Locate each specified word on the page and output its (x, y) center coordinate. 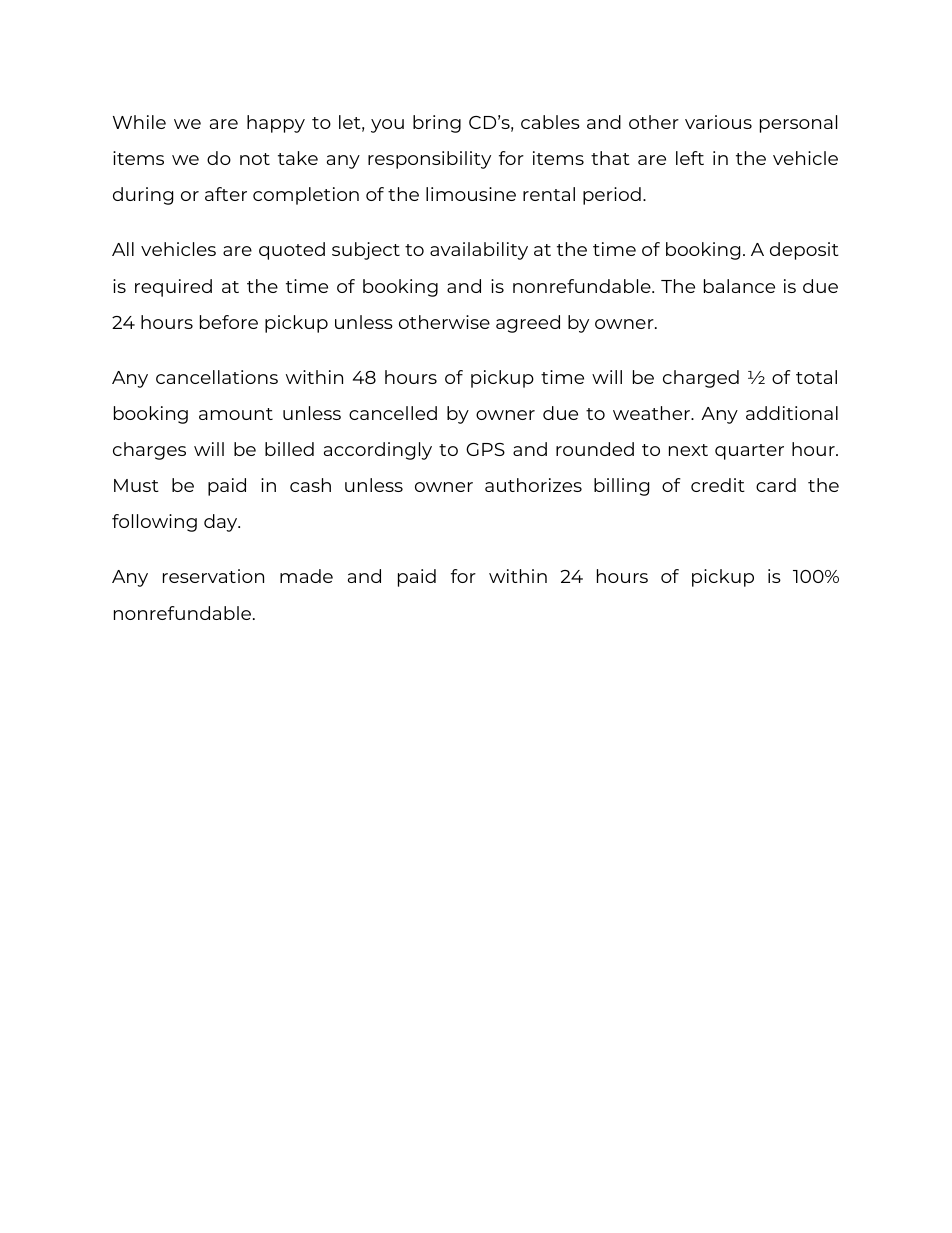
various (718, 122)
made (306, 576)
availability (479, 251)
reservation (213, 576)
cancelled (393, 413)
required (173, 288)
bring (437, 124)
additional (792, 413)
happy (276, 124)
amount (236, 414)
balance (739, 286)
